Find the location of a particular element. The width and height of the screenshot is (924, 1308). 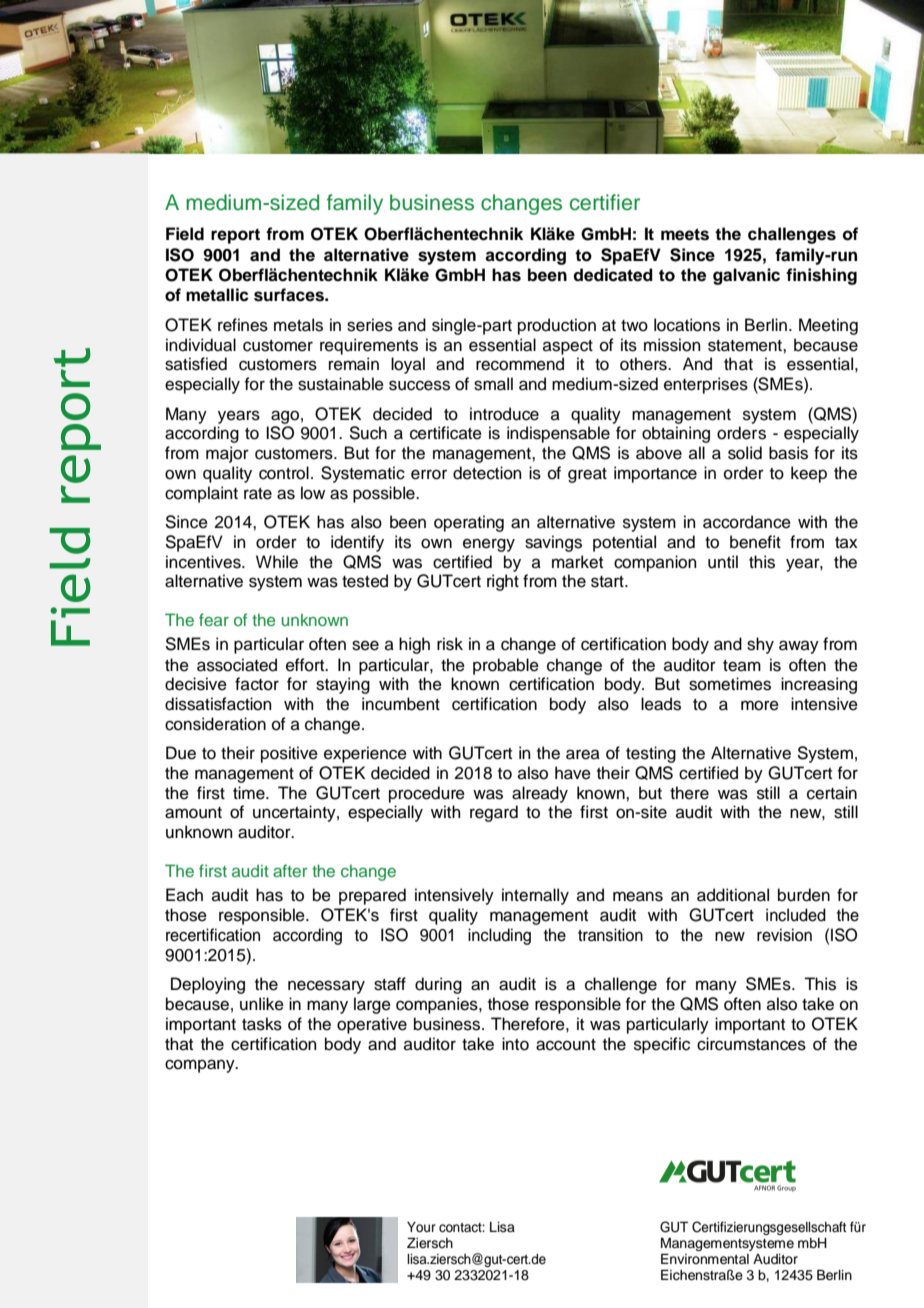

including is located at coordinates (499, 936).
